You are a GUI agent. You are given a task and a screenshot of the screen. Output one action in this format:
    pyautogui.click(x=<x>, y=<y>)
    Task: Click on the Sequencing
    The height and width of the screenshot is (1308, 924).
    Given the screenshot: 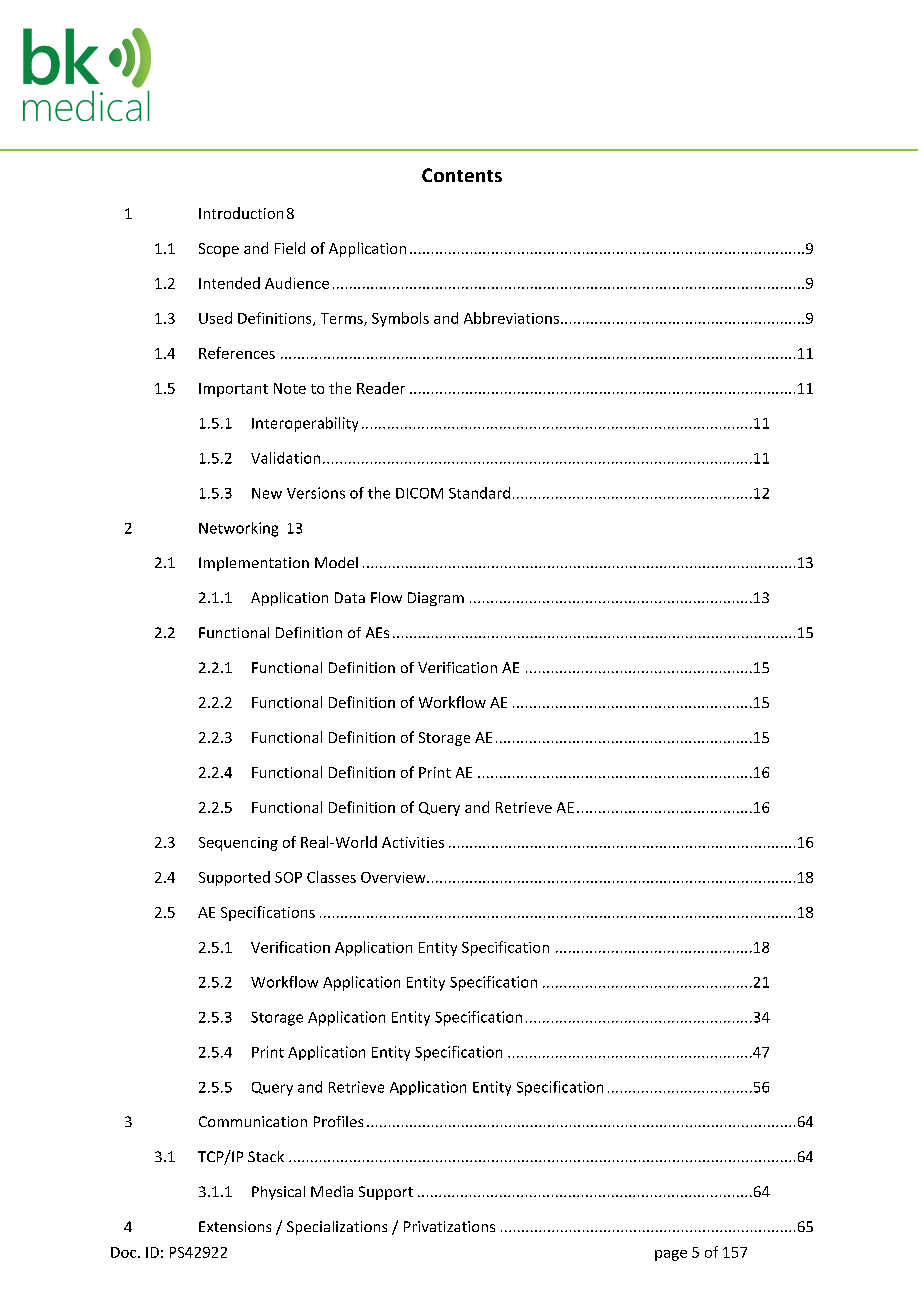 What is the action you would take?
    pyautogui.click(x=238, y=844)
